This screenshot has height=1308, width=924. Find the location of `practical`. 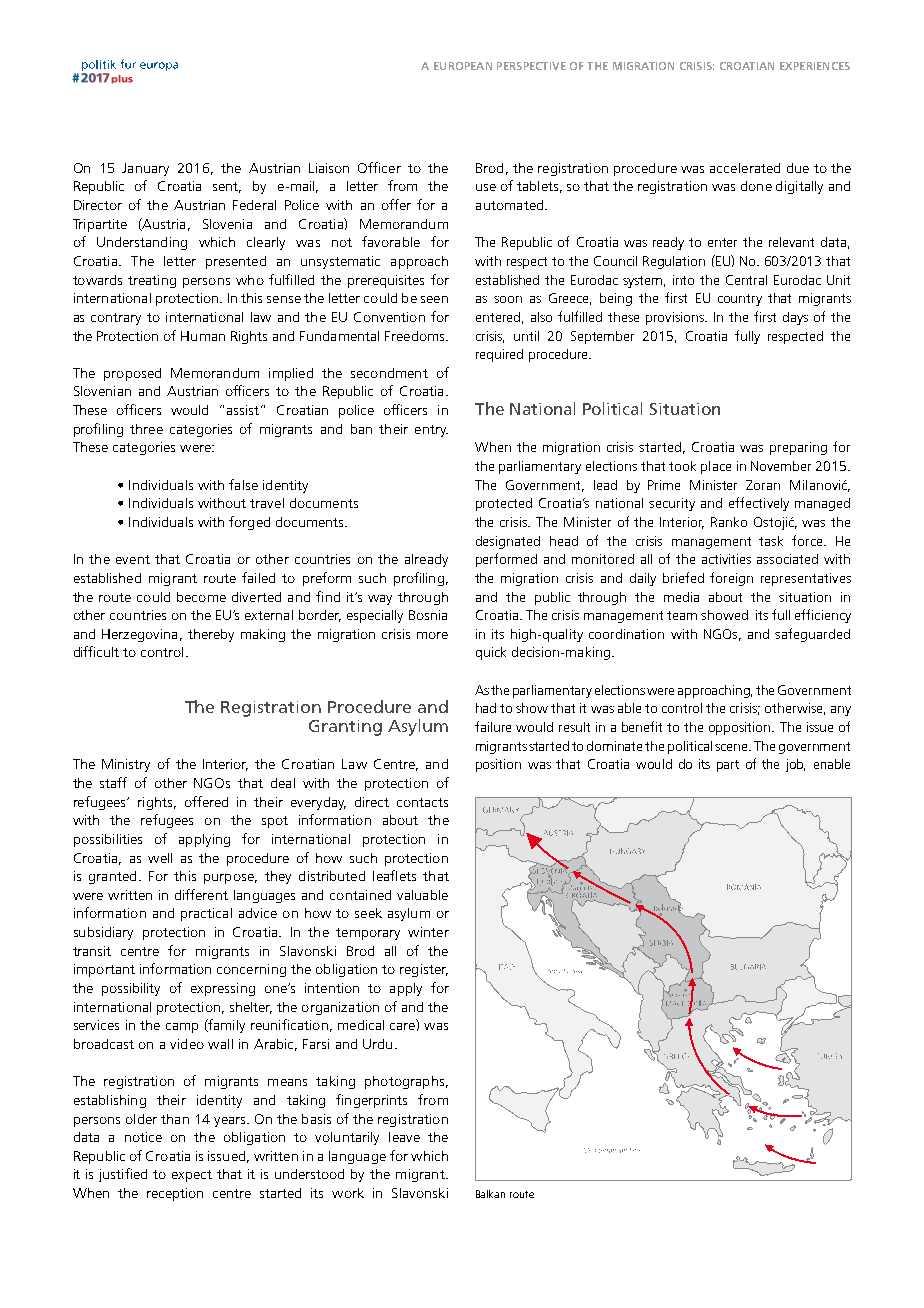

practical is located at coordinates (206, 914).
